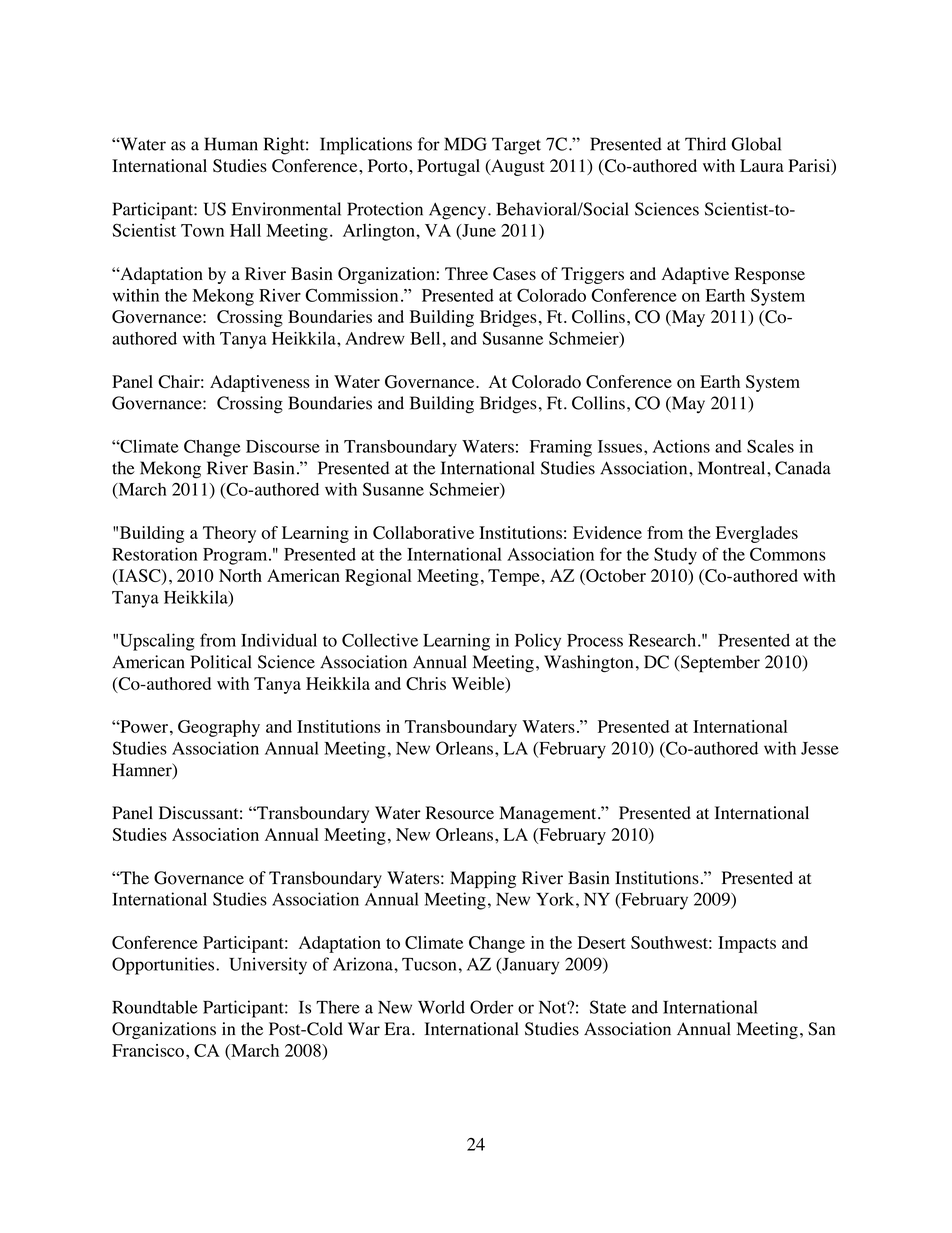 Image resolution: width=952 pixels, height=1233 pixels. I want to click on Framing, so click(561, 448).
